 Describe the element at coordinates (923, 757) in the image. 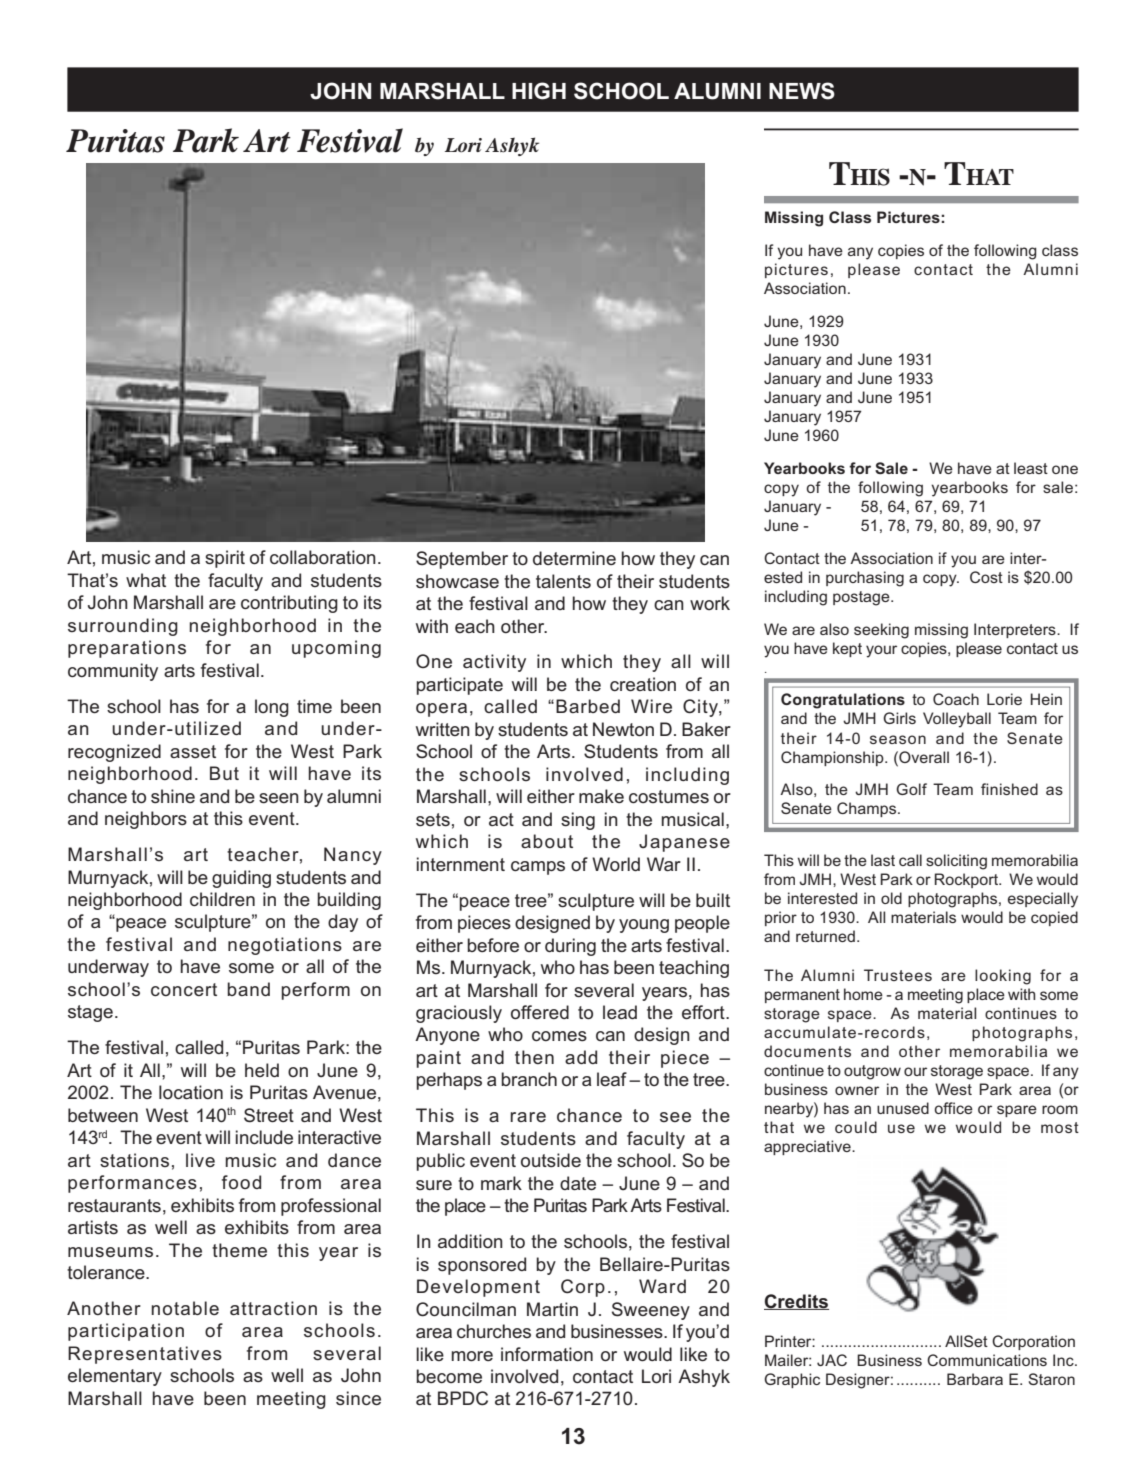

I see `Overall` at that location.
